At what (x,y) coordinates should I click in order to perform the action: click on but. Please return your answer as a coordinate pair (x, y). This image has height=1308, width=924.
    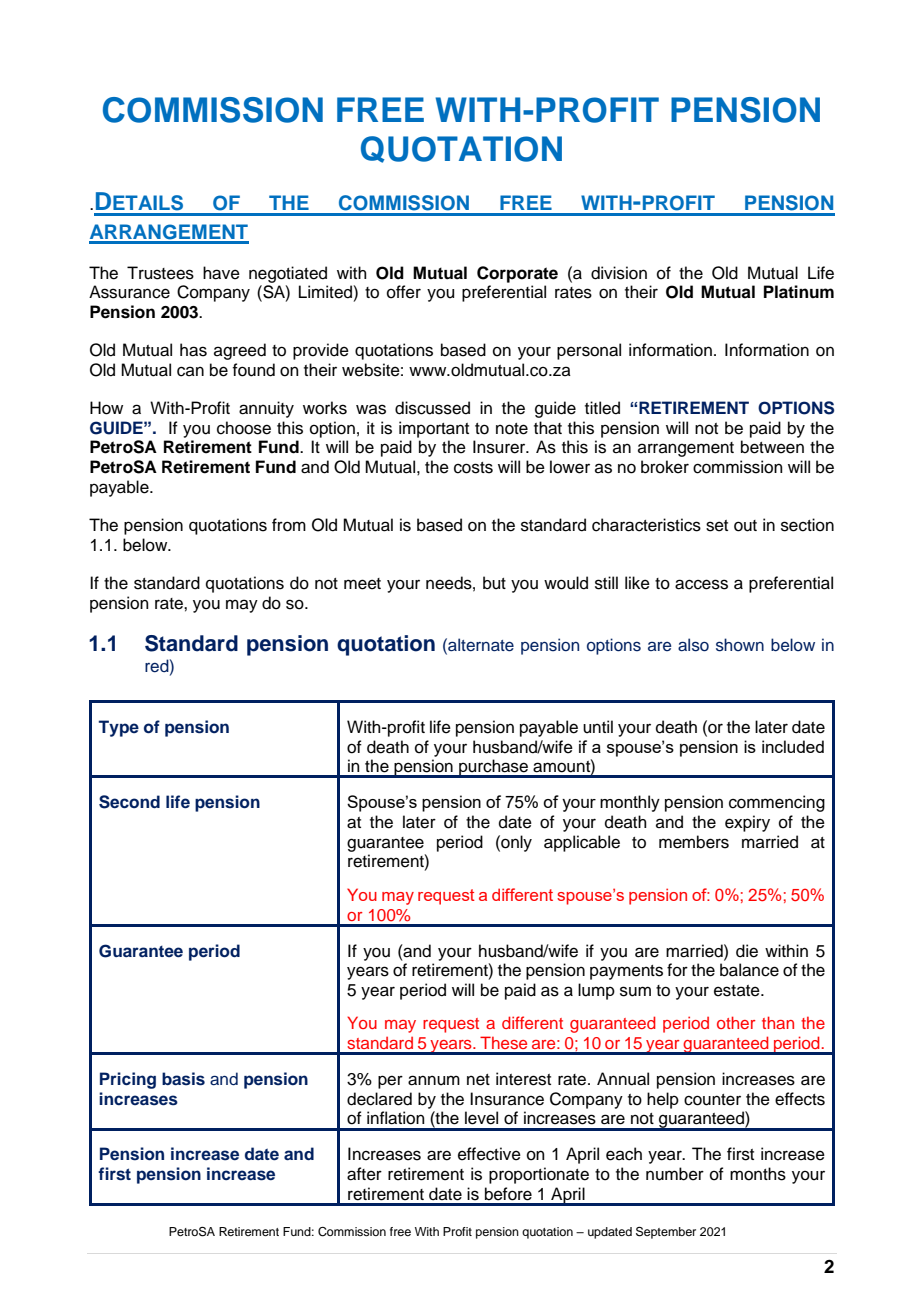
    Looking at the image, I should click on (494, 583).
